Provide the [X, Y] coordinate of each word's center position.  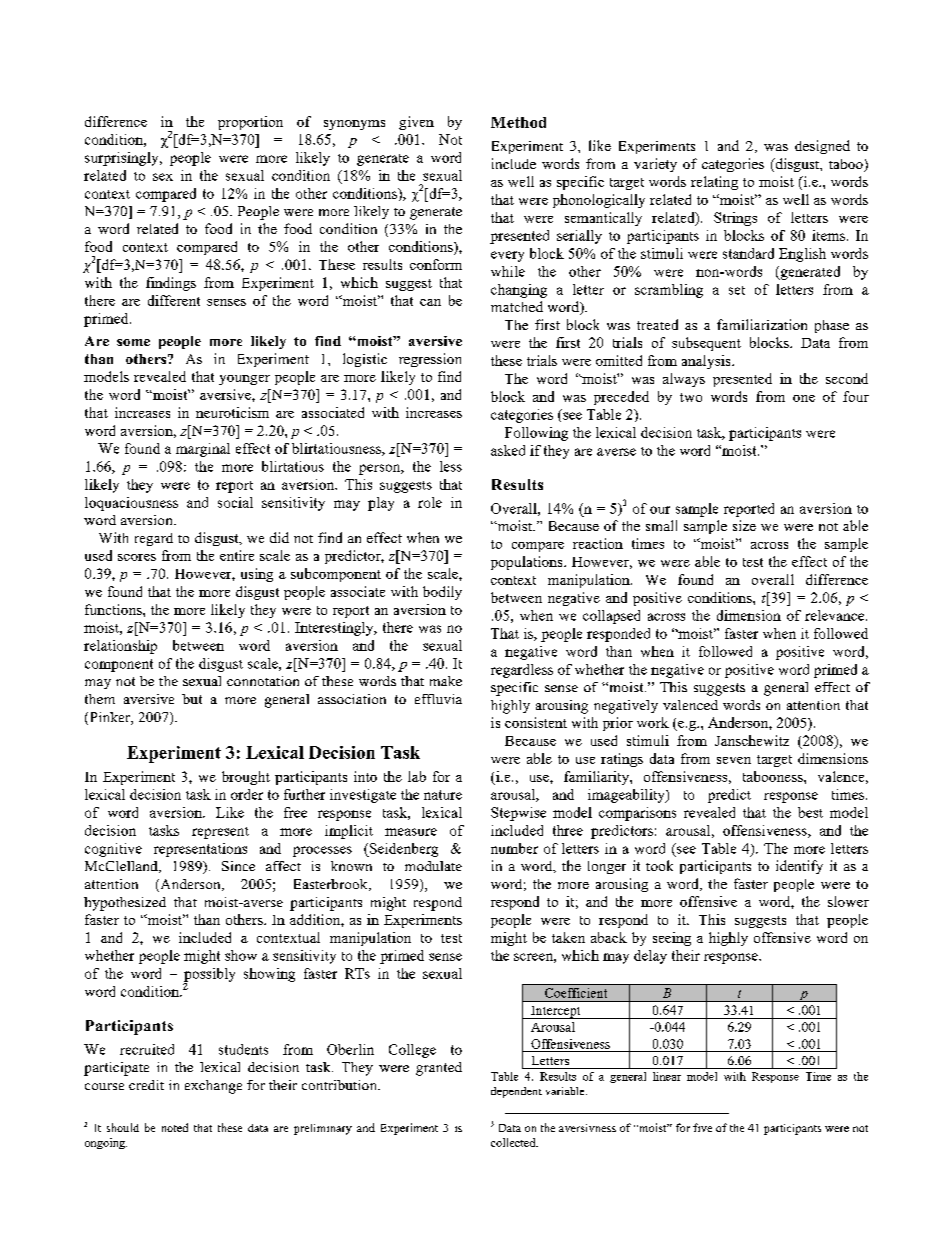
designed [822, 147]
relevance [836, 615]
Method [518, 122]
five [702, 1127]
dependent [516, 1092]
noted [175, 1127]
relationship [120, 647]
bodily [442, 593]
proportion [250, 123]
